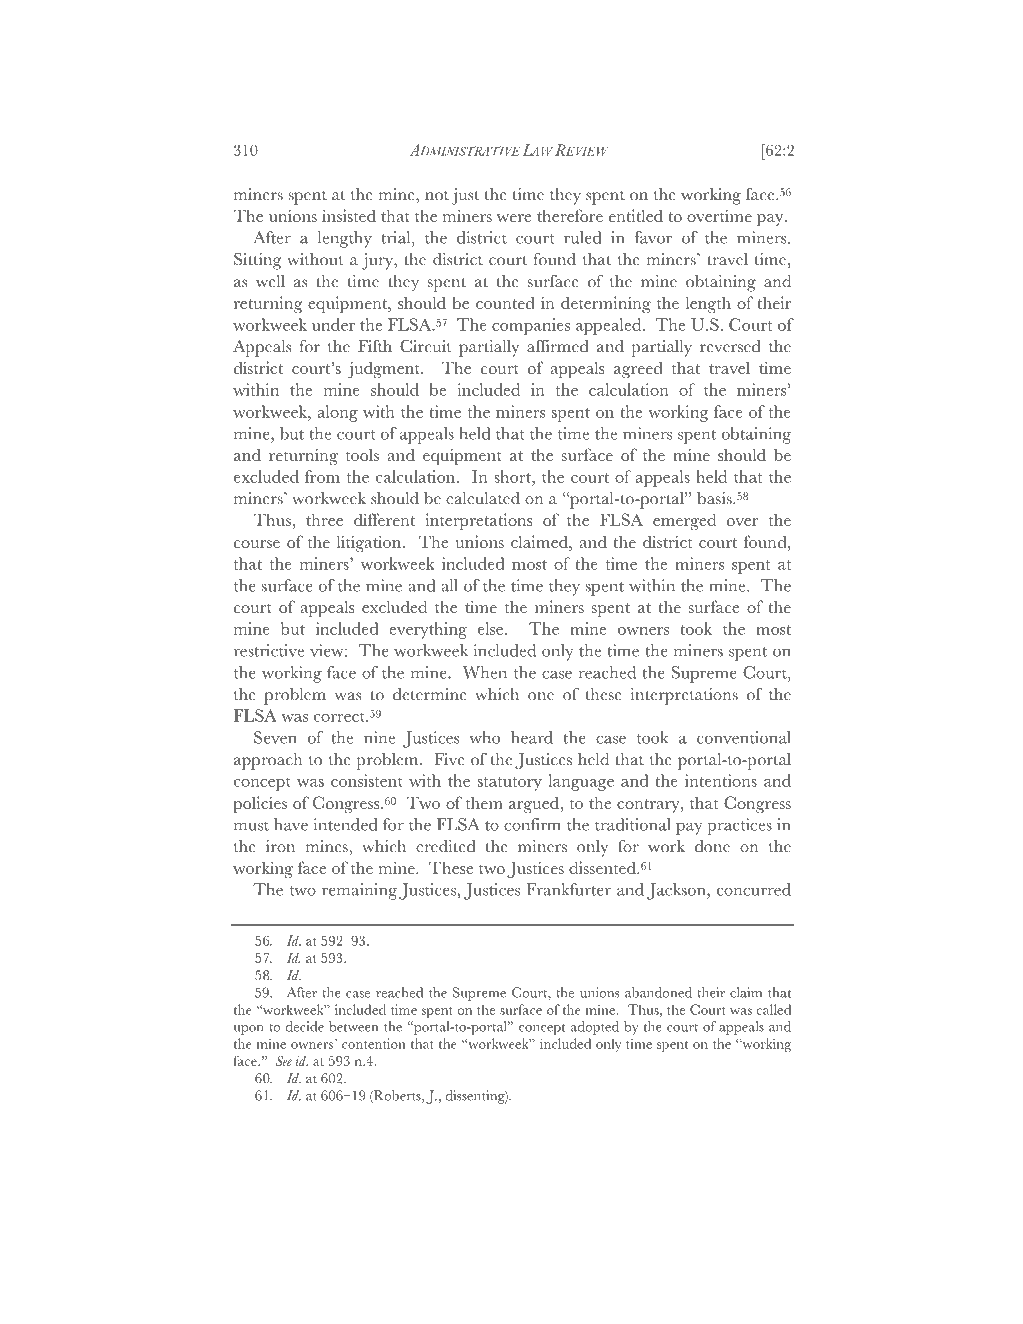  What do you see at coordinates (349, 215) in the screenshot?
I see `insisted` at bounding box center [349, 215].
